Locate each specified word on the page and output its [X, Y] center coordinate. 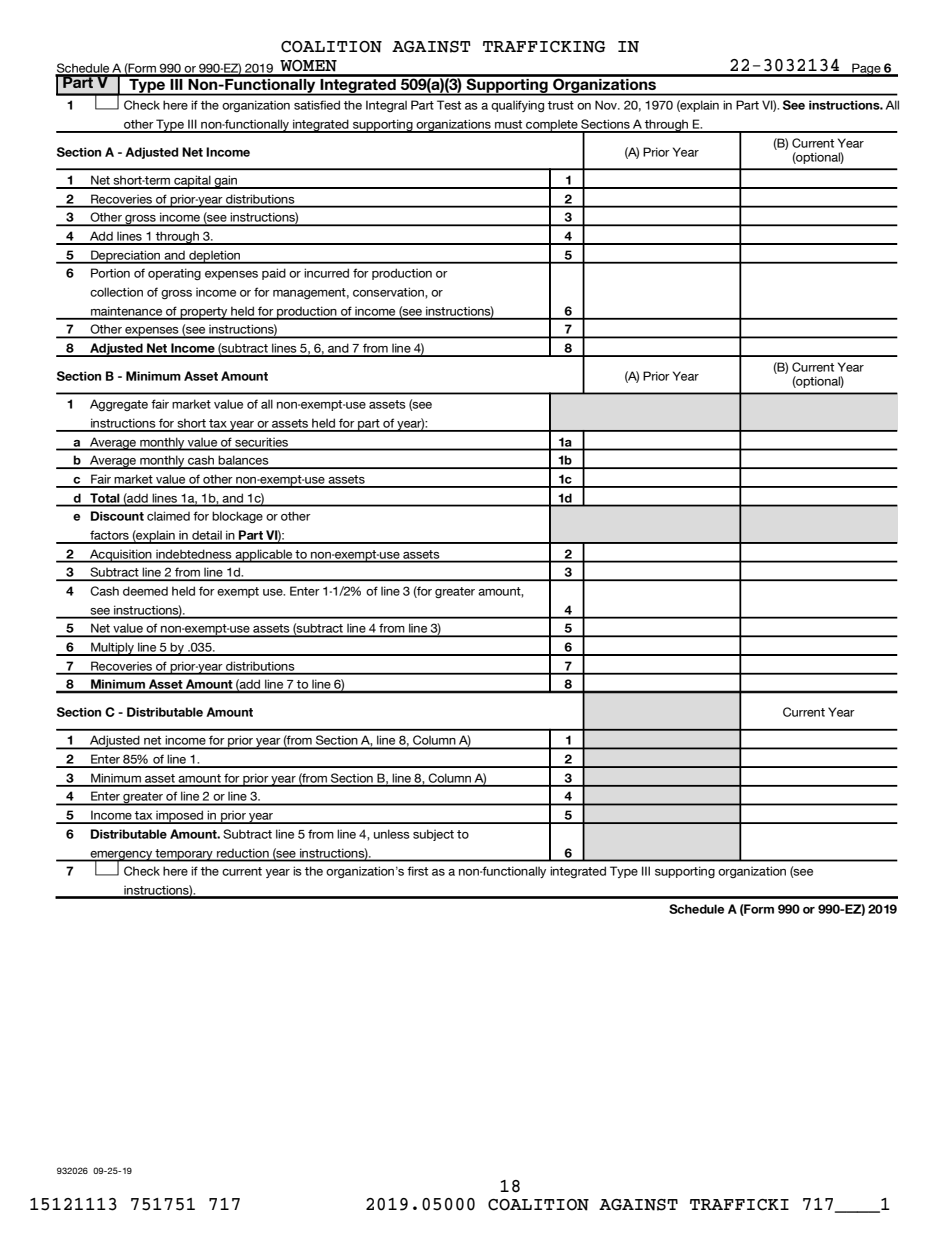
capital [192, 182]
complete [552, 126]
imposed [180, 817]
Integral [386, 106]
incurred [326, 273]
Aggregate [119, 405]
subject [433, 835]
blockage [237, 517]
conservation [389, 292]
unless [392, 834]
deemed [145, 591]
